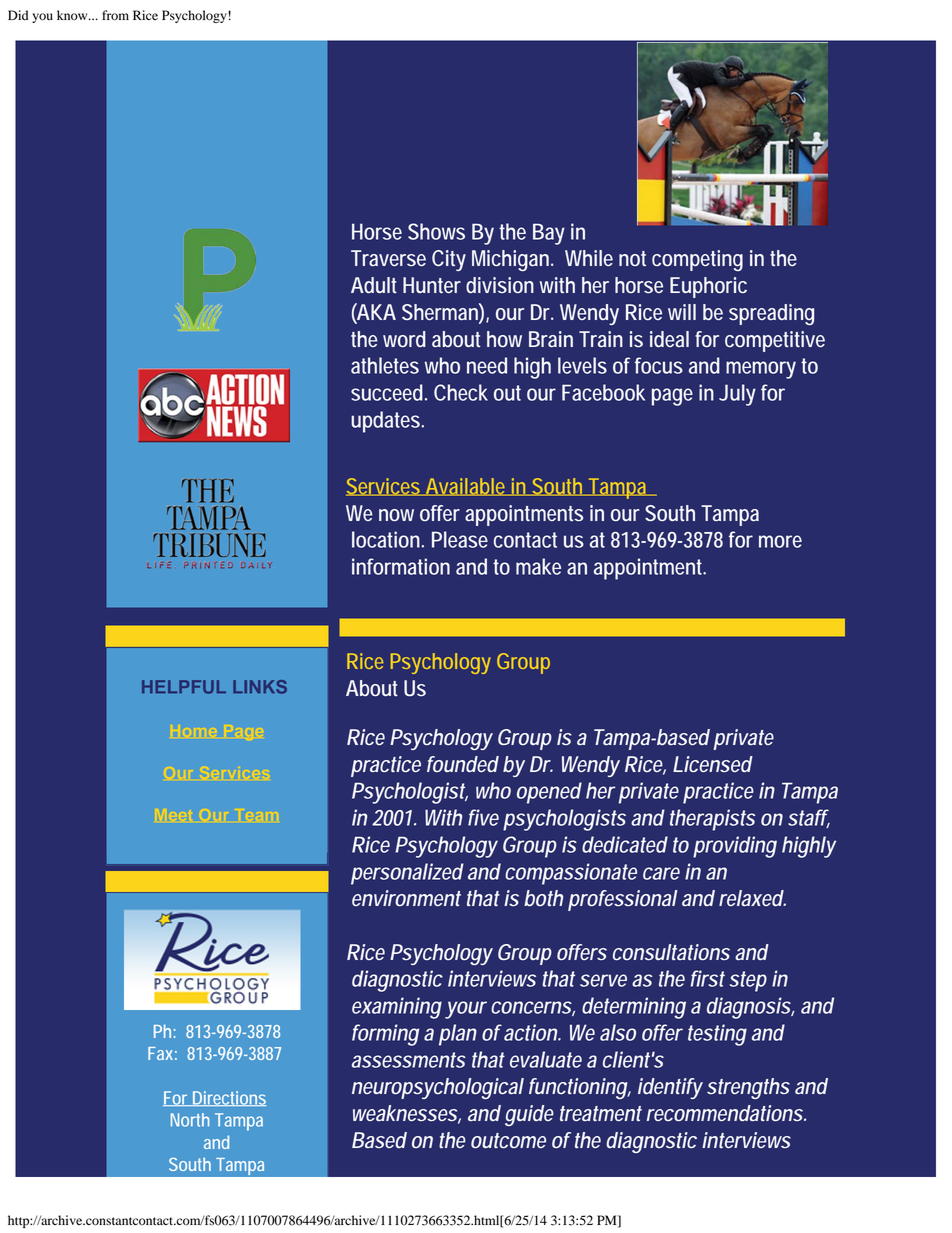  What do you see at coordinates (401, 566) in the screenshot?
I see `information` at bounding box center [401, 566].
